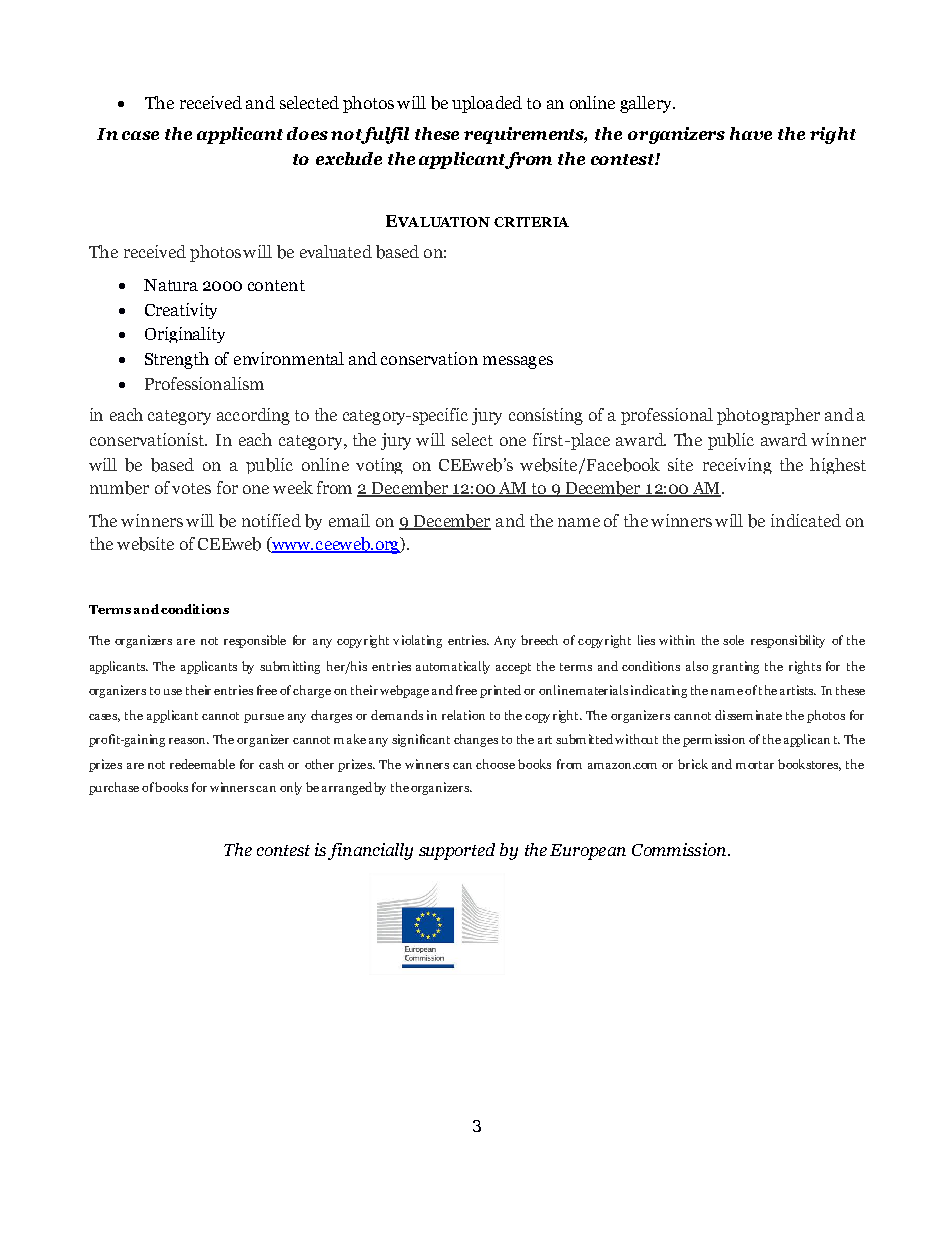 The height and width of the screenshot is (1233, 952). Describe the element at coordinates (518, 362) in the screenshot. I see `messages` at that location.
